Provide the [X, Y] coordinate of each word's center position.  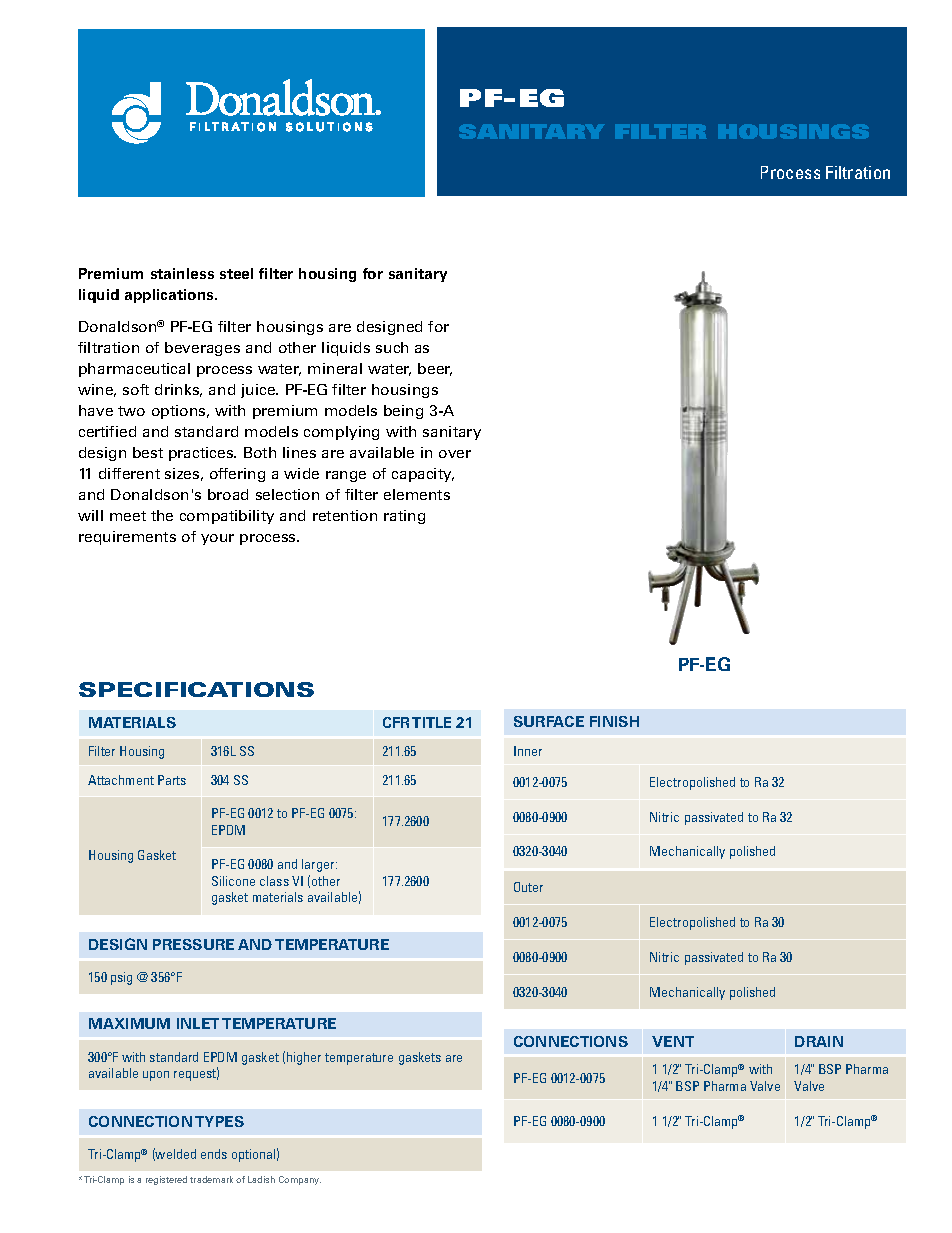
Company [300, 1180]
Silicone [233, 881]
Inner [528, 751]
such [392, 347]
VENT [673, 1041]
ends [214, 1154]
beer [435, 369]
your [217, 539]
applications [171, 296]
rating [404, 517]
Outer [528, 887]
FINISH [614, 721]
